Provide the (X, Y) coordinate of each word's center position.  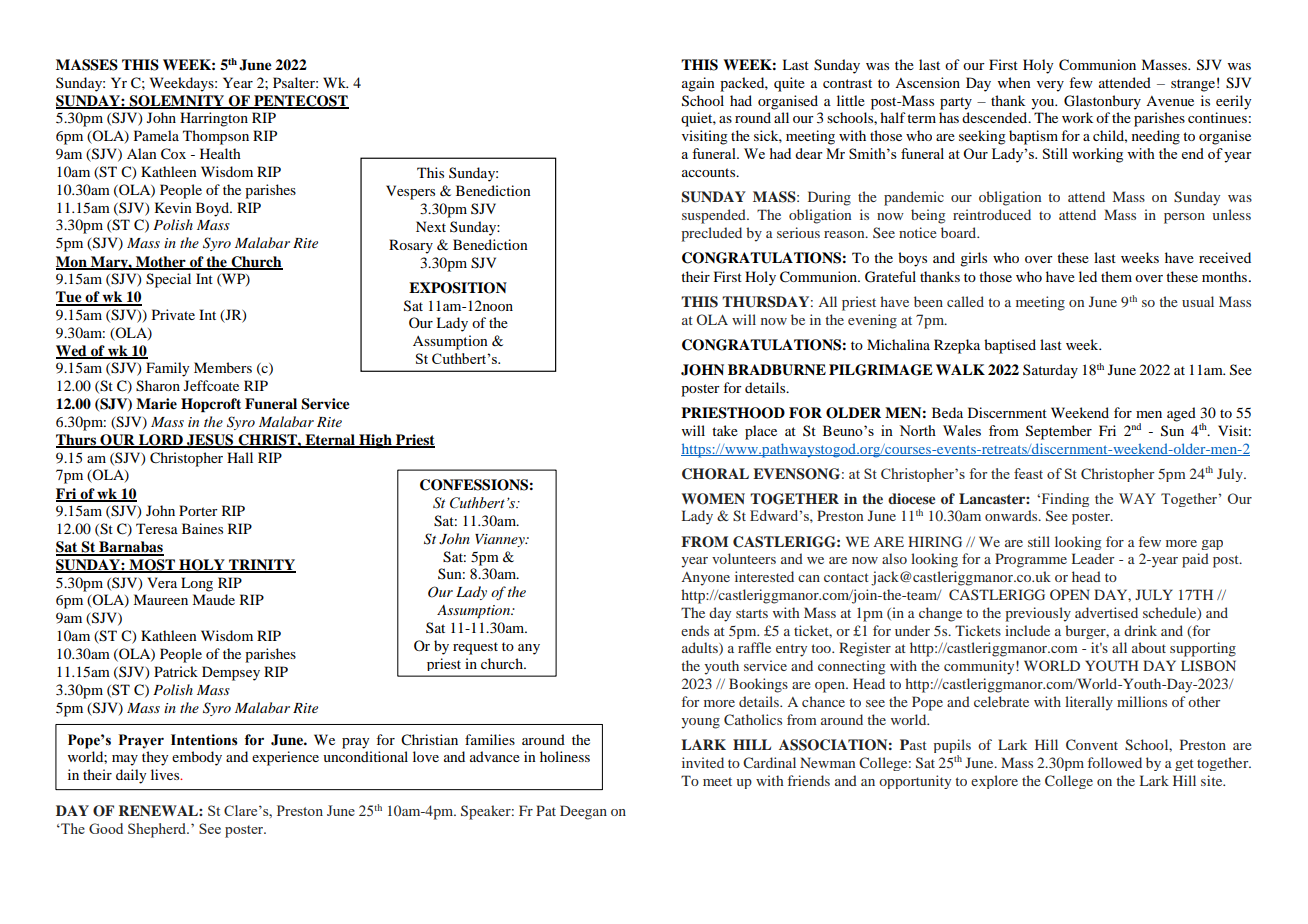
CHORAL (715, 474)
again (698, 84)
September (1059, 432)
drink (1140, 630)
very (1050, 86)
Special (168, 280)
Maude (213, 599)
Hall (240, 457)
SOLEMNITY (177, 102)
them (1116, 276)
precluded (711, 234)
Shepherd (158, 830)
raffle (754, 647)
